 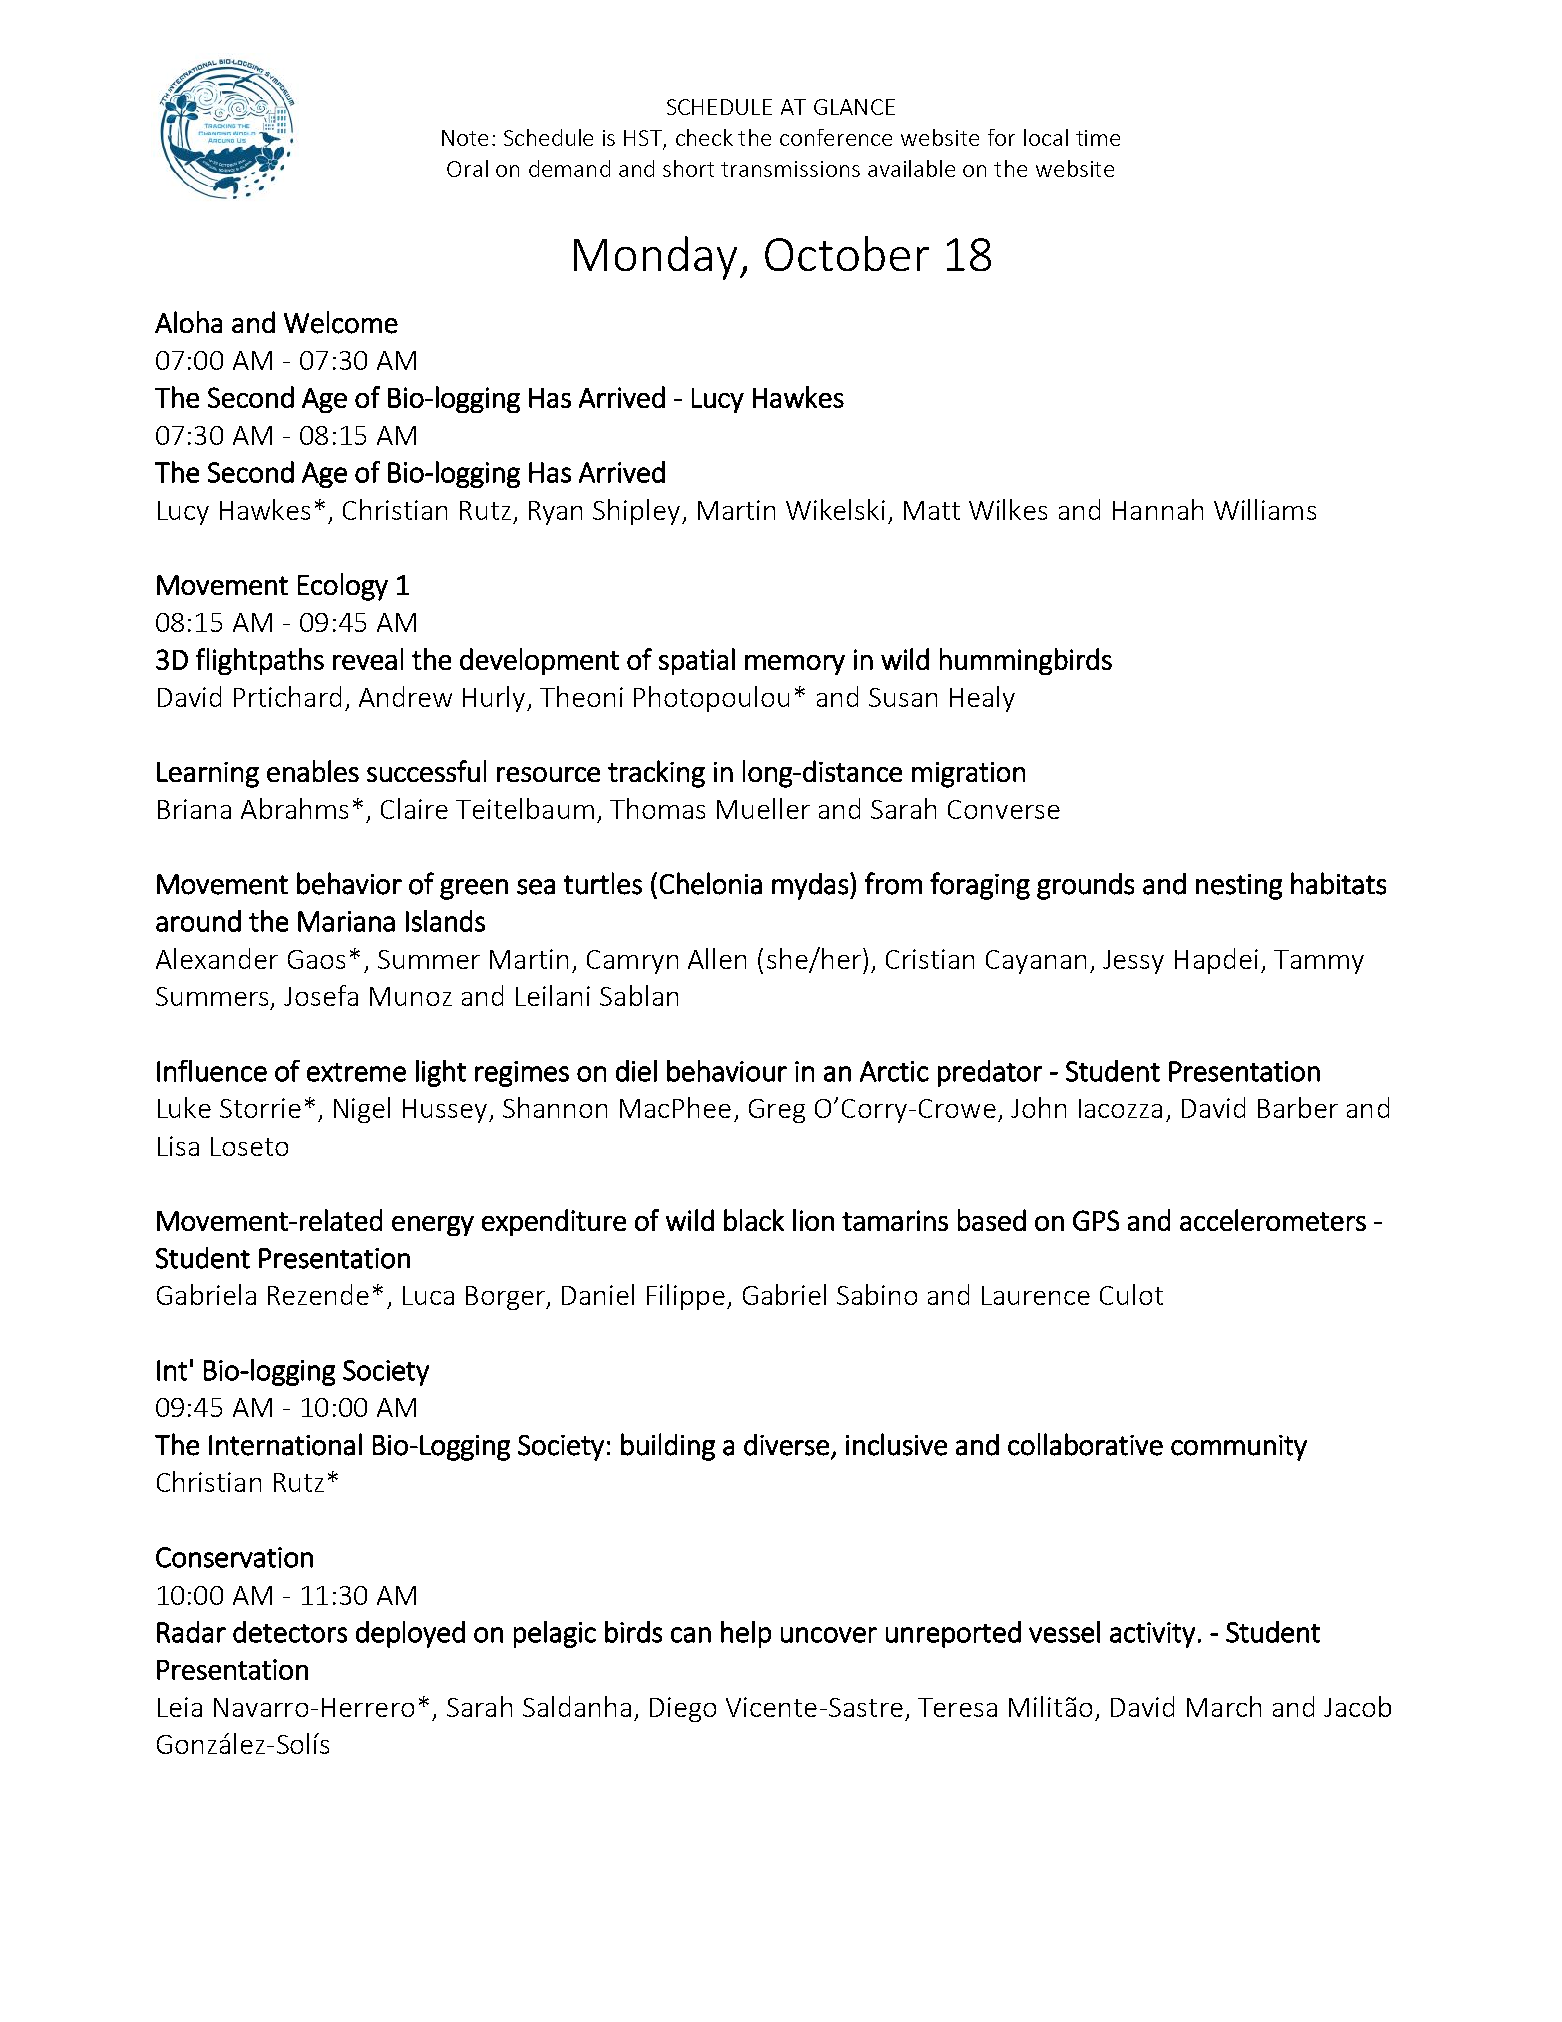 I want to click on Greg, so click(x=777, y=1111).
